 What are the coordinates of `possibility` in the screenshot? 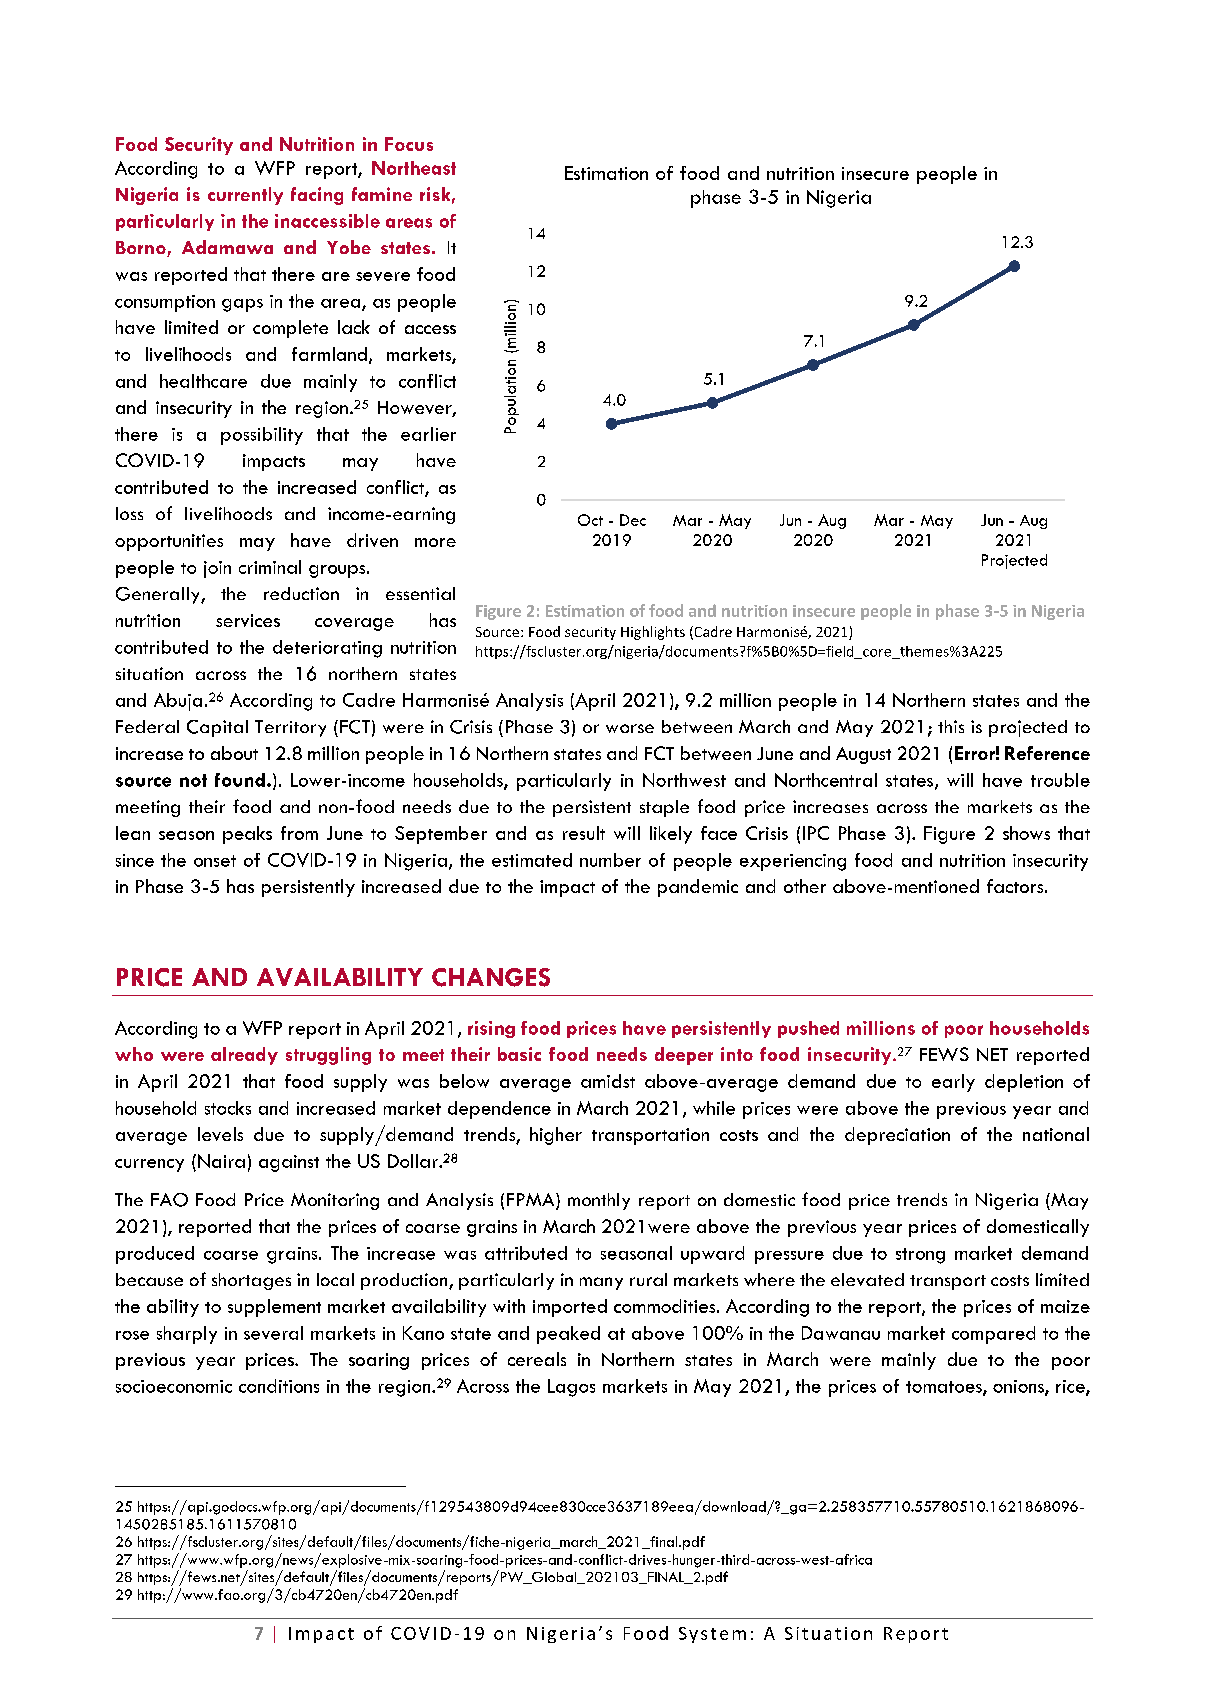 It's located at (262, 436).
